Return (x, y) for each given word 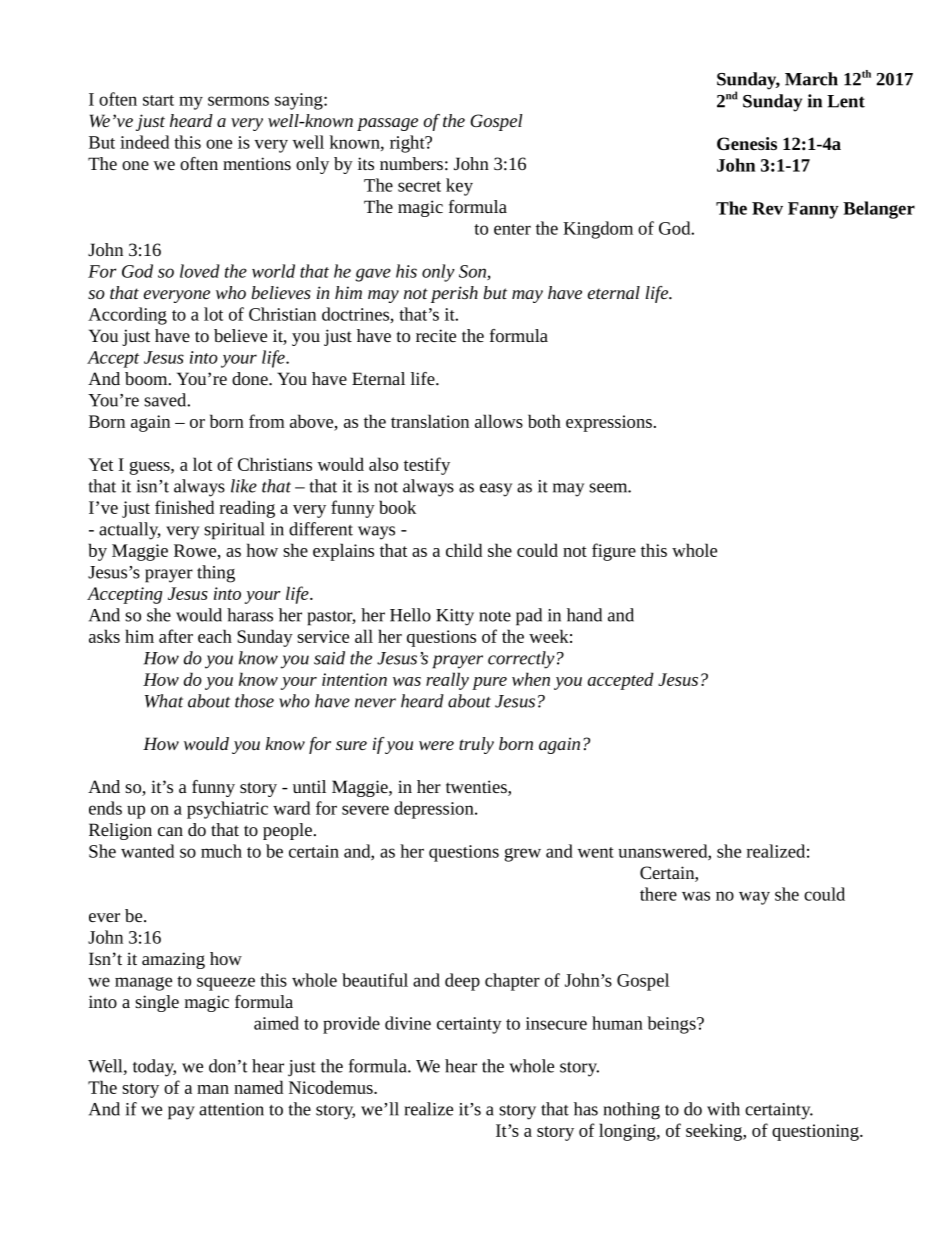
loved (200, 271)
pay (181, 1113)
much (221, 851)
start (158, 100)
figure (614, 552)
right (408, 144)
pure (489, 683)
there (658, 894)
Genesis (747, 143)
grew (523, 855)
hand (584, 615)
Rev (767, 208)
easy (496, 490)
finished (184, 507)
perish (454, 294)
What (164, 701)
